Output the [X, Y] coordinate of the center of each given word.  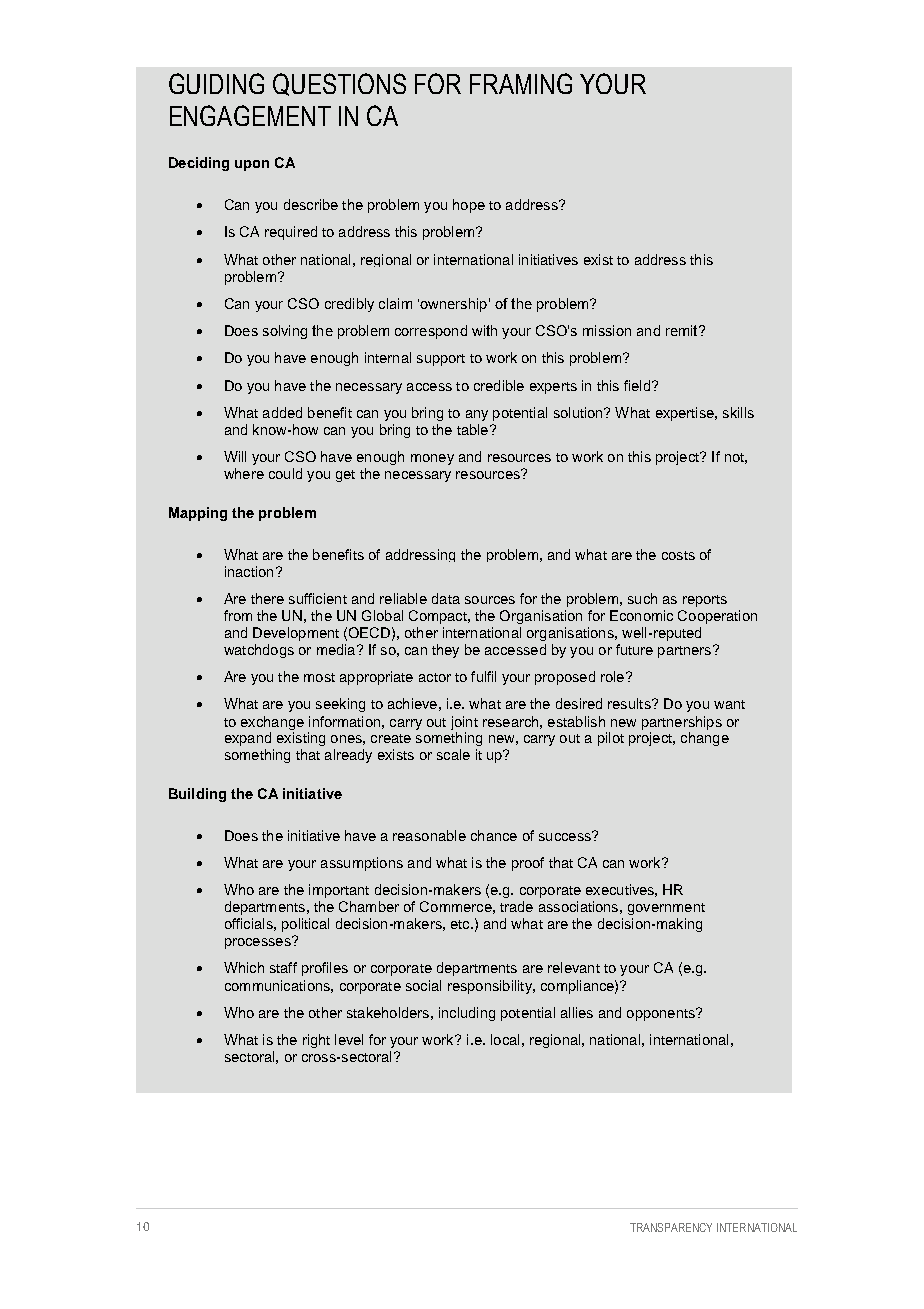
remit [683, 330]
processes [259, 942]
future [634, 649]
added [282, 412]
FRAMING [521, 83]
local [505, 1039]
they [445, 651]
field [637, 385]
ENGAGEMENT [250, 115]
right [316, 1041]
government [666, 909]
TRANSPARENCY [671, 1227]
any [477, 415]
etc [461, 924]
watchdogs [259, 651]
